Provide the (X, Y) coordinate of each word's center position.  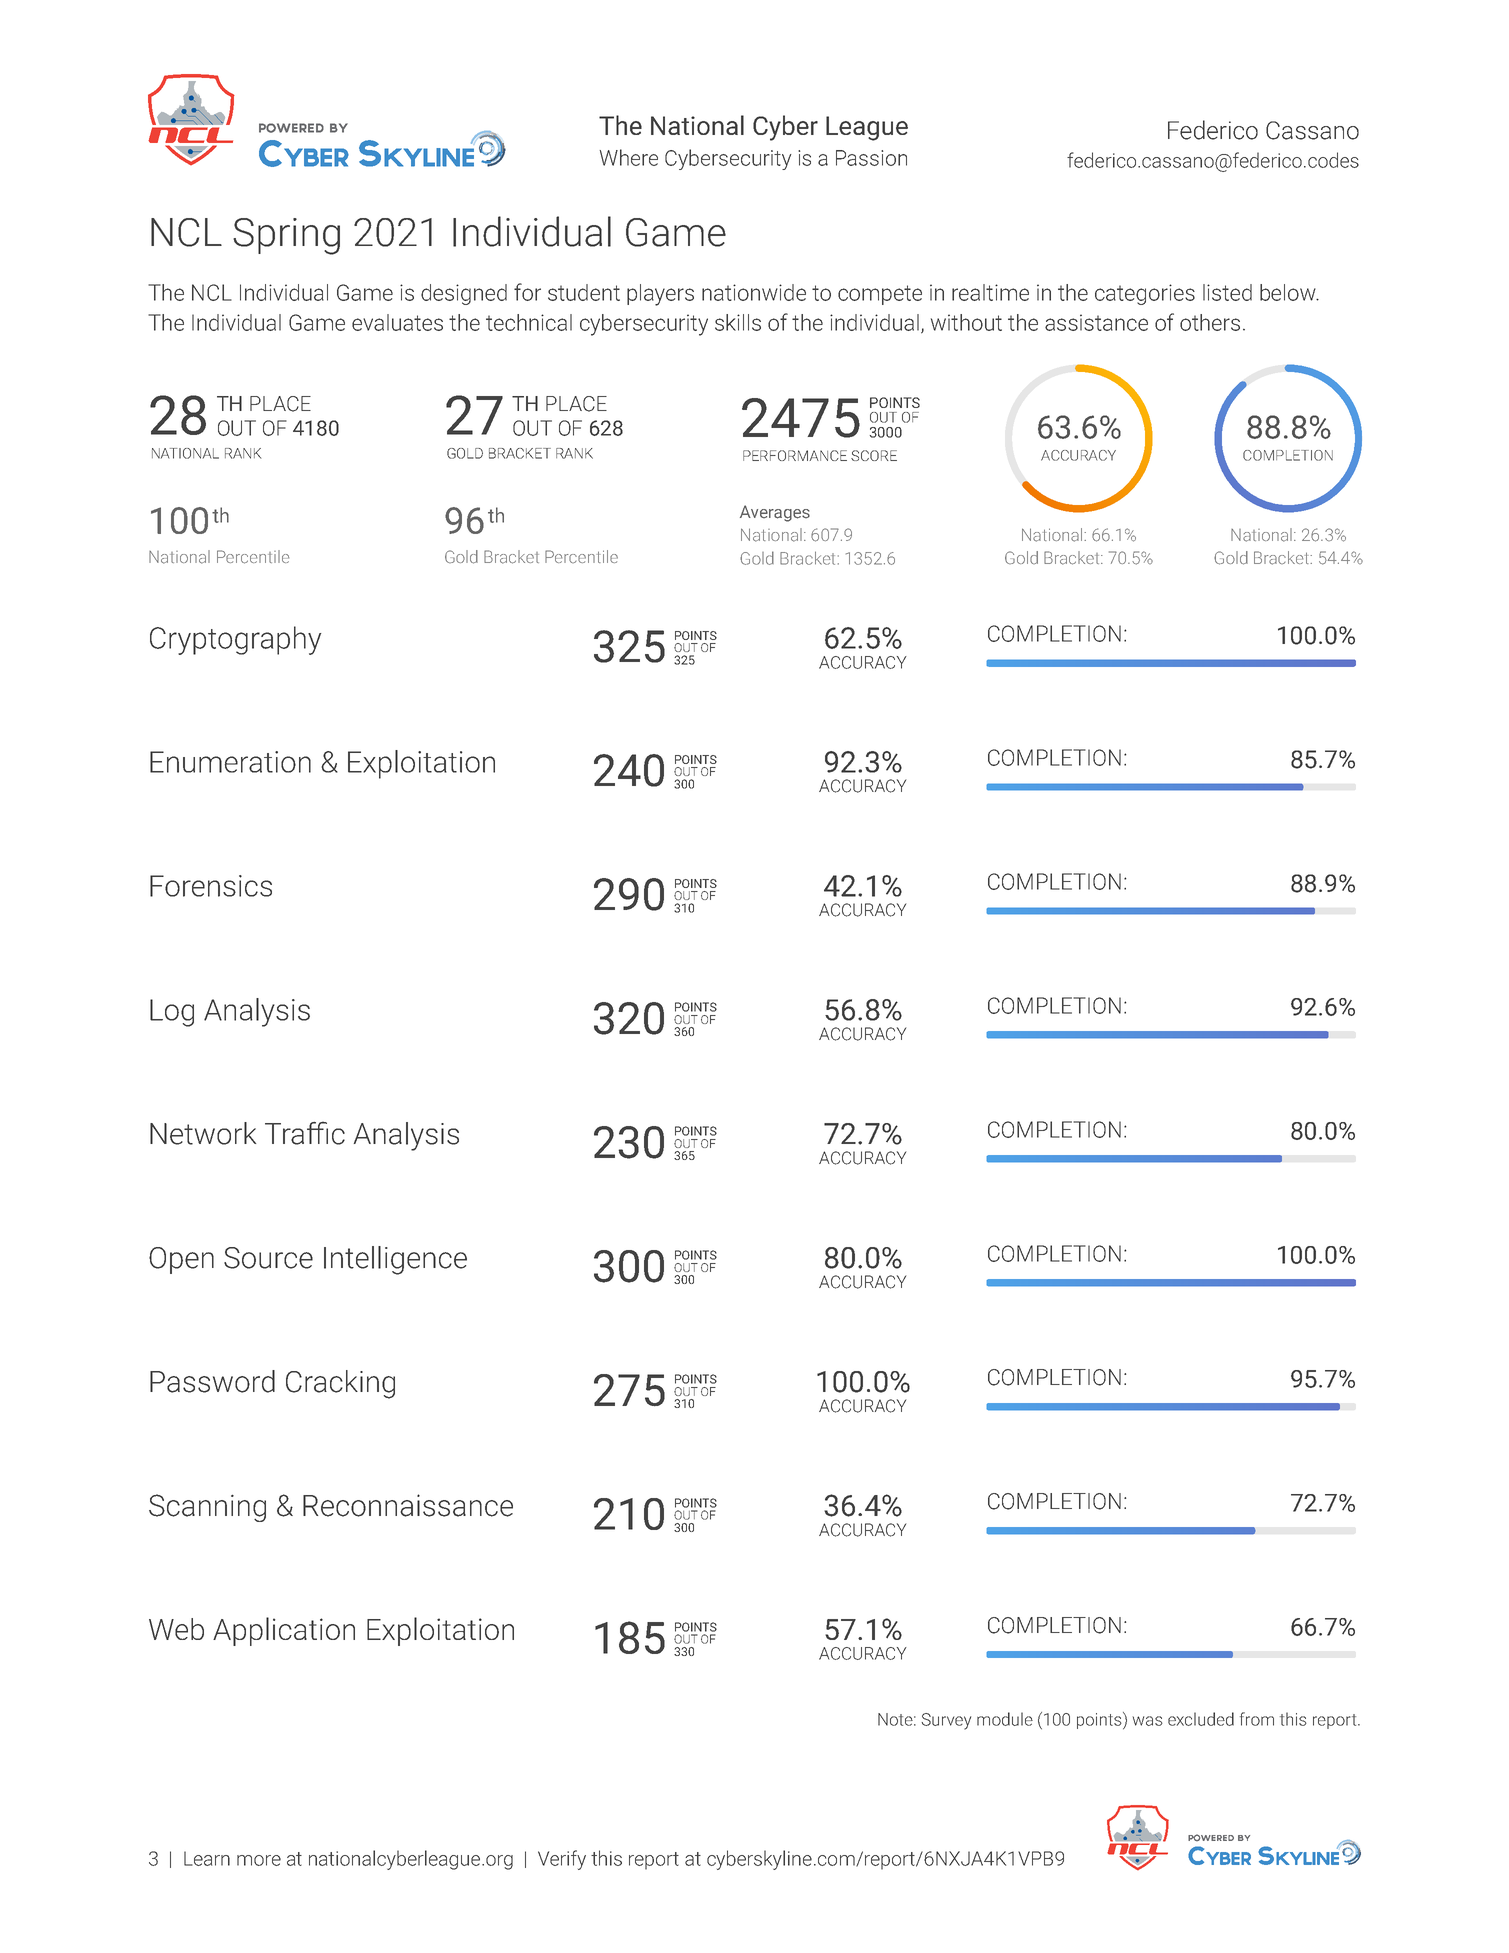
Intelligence (395, 1260)
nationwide (754, 292)
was (1147, 1721)
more (259, 1860)
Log (172, 1013)
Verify (562, 1860)
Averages (775, 513)
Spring (286, 236)
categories (1145, 294)
